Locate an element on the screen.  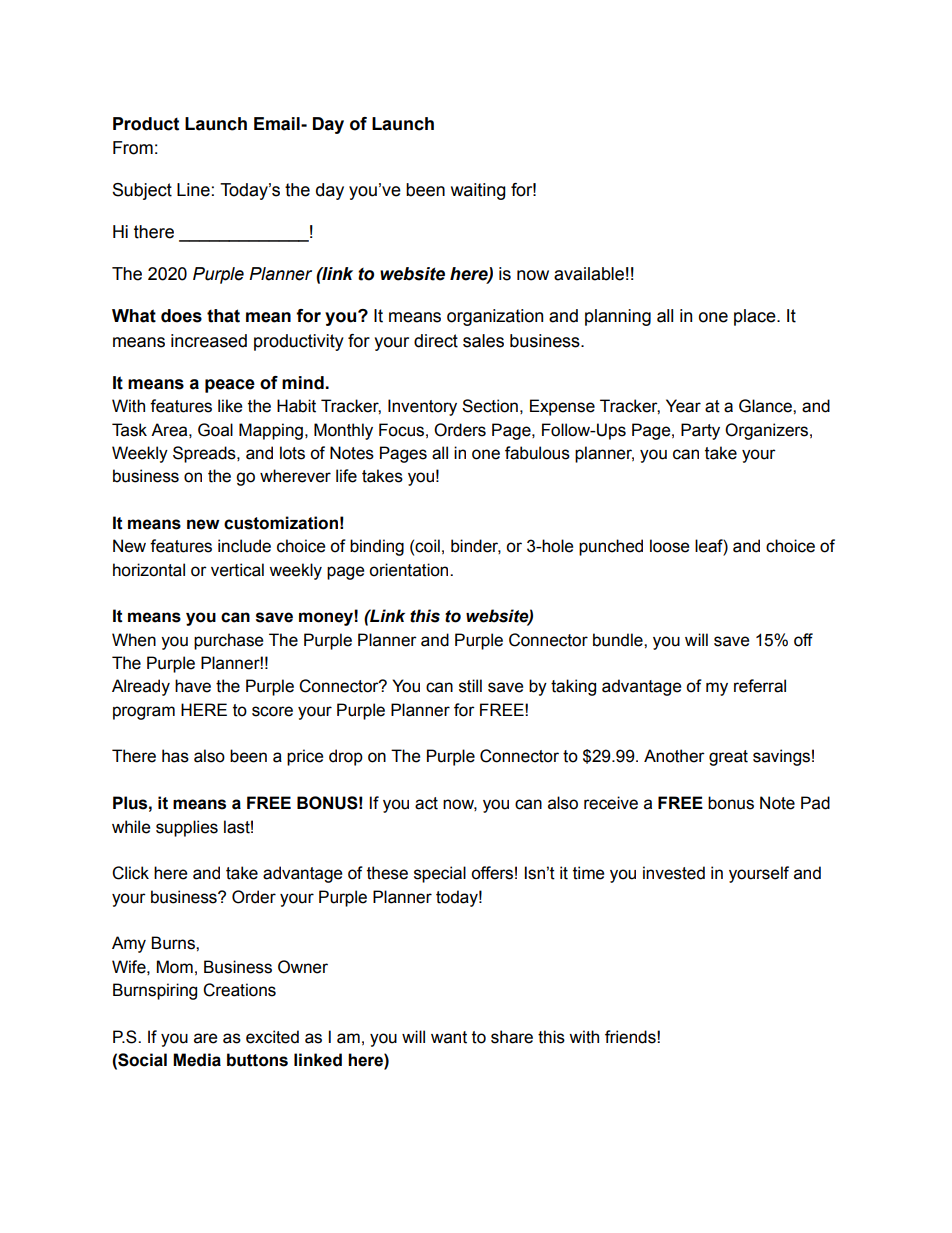
supplies is located at coordinates (187, 828).
